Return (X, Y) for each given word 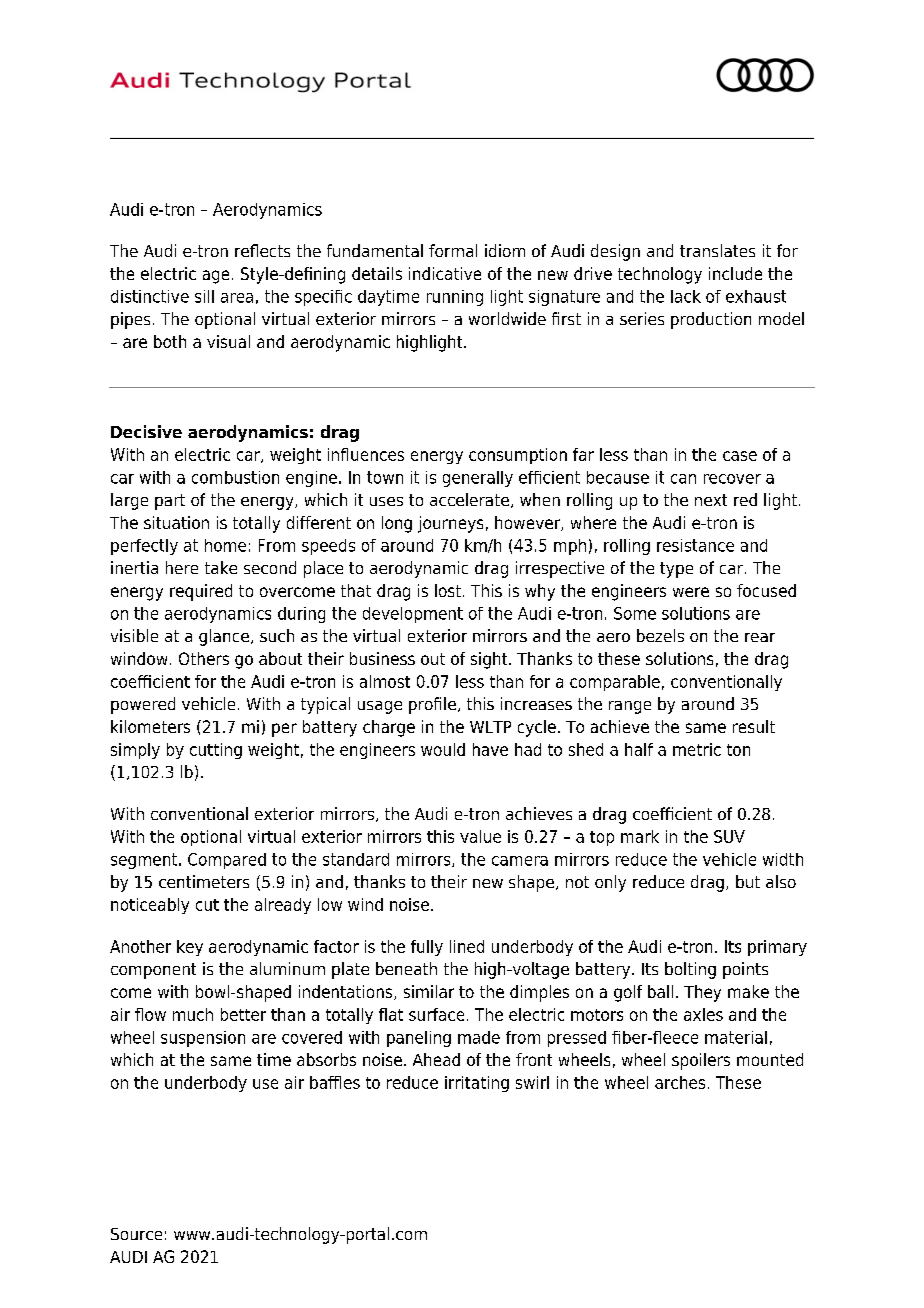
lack (686, 296)
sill (204, 296)
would (443, 749)
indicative (445, 273)
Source (136, 1234)
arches (680, 1082)
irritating (477, 1084)
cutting (216, 751)
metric (697, 749)
